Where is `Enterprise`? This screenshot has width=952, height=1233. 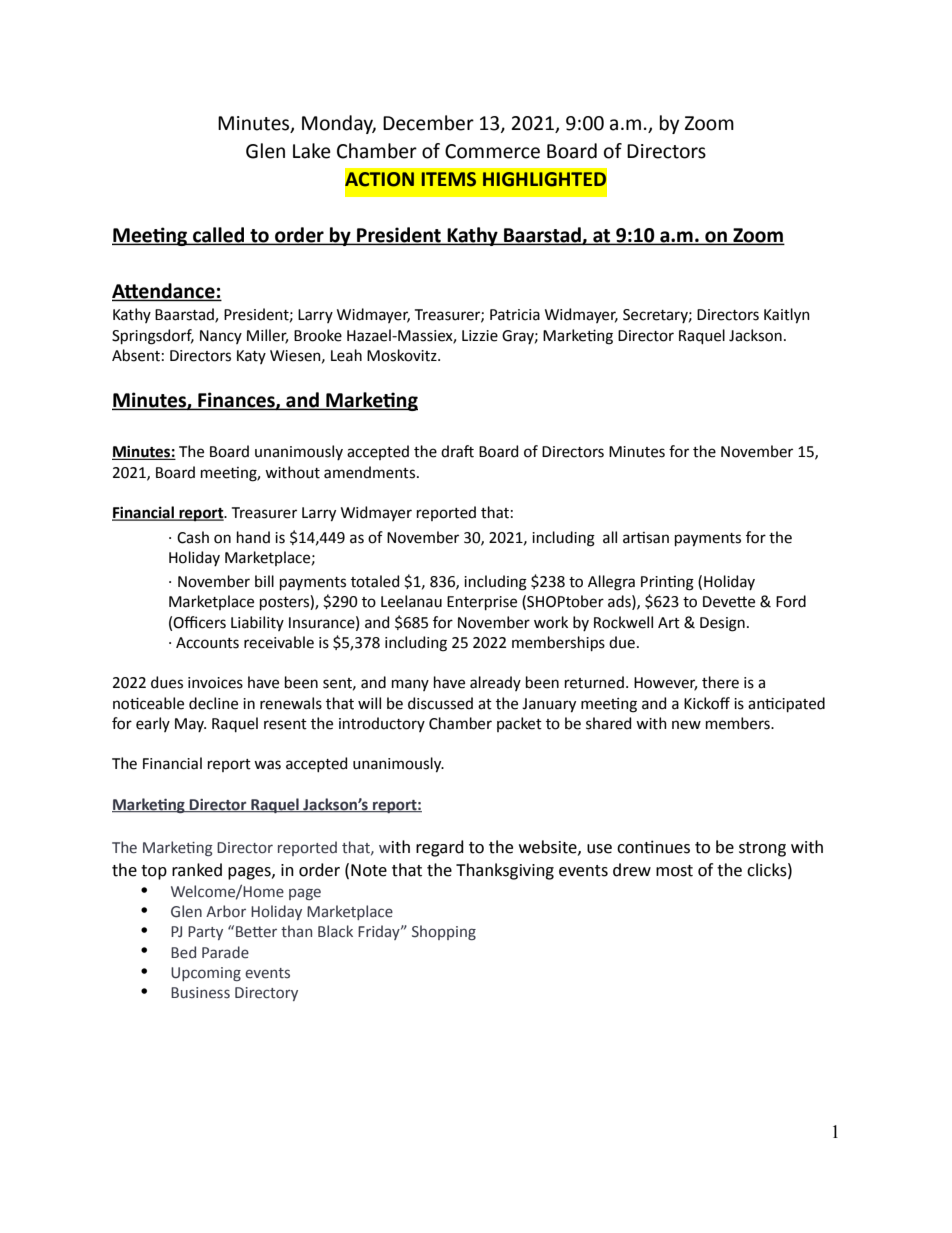 Enterprise is located at coordinates (482, 603).
